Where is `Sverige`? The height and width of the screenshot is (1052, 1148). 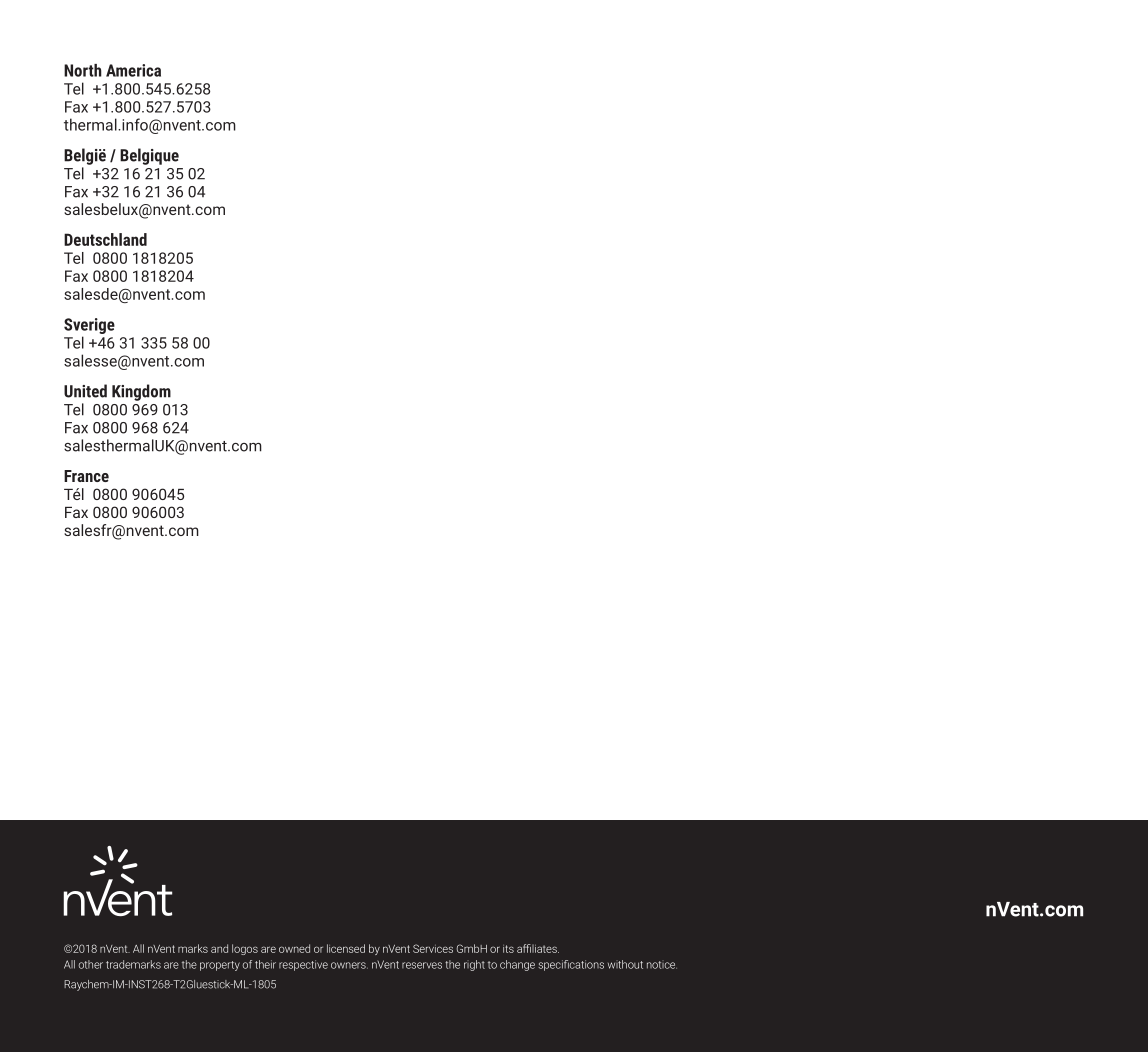
Sverige is located at coordinates (89, 327).
